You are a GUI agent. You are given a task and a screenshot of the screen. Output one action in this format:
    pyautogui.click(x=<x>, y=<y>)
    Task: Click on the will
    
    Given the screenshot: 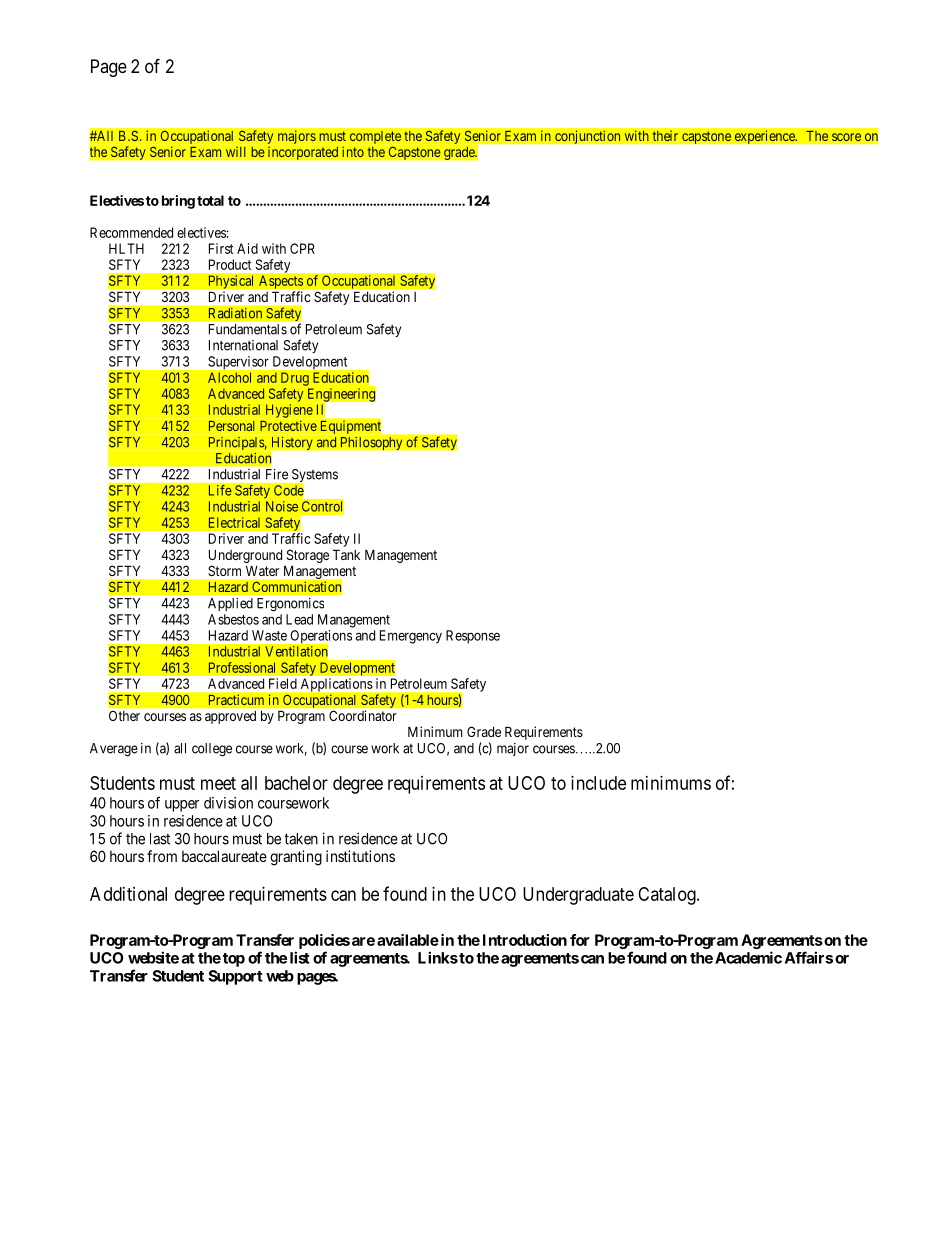 What is the action you would take?
    pyautogui.click(x=236, y=151)
